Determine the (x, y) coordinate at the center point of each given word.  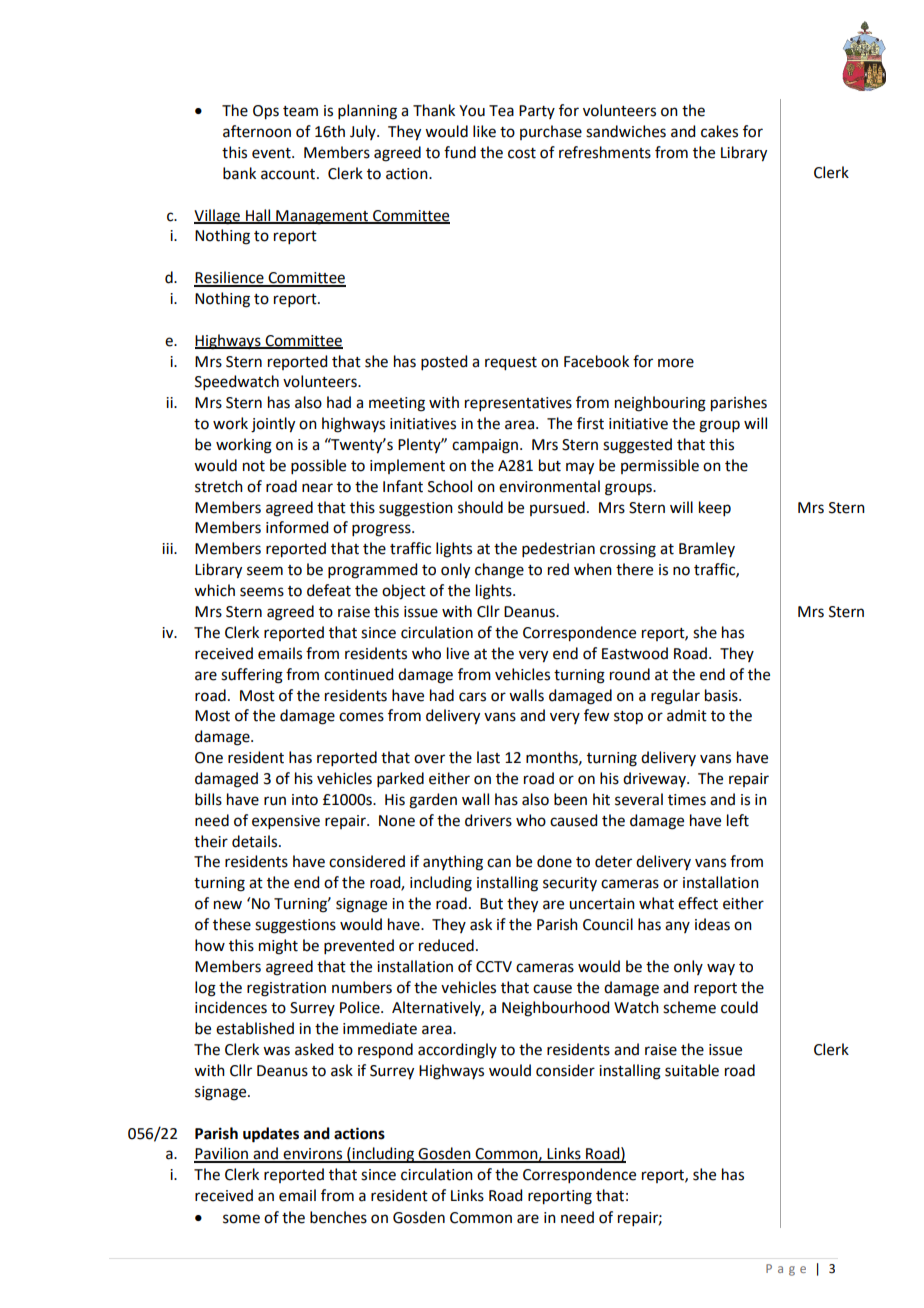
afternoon (257, 131)
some (241, 1219)
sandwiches (626, 131)
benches (338, 1217)
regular (675, 697)
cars (472, 697)
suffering (252, 676)
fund (460, 152)
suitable (692, 1070)
